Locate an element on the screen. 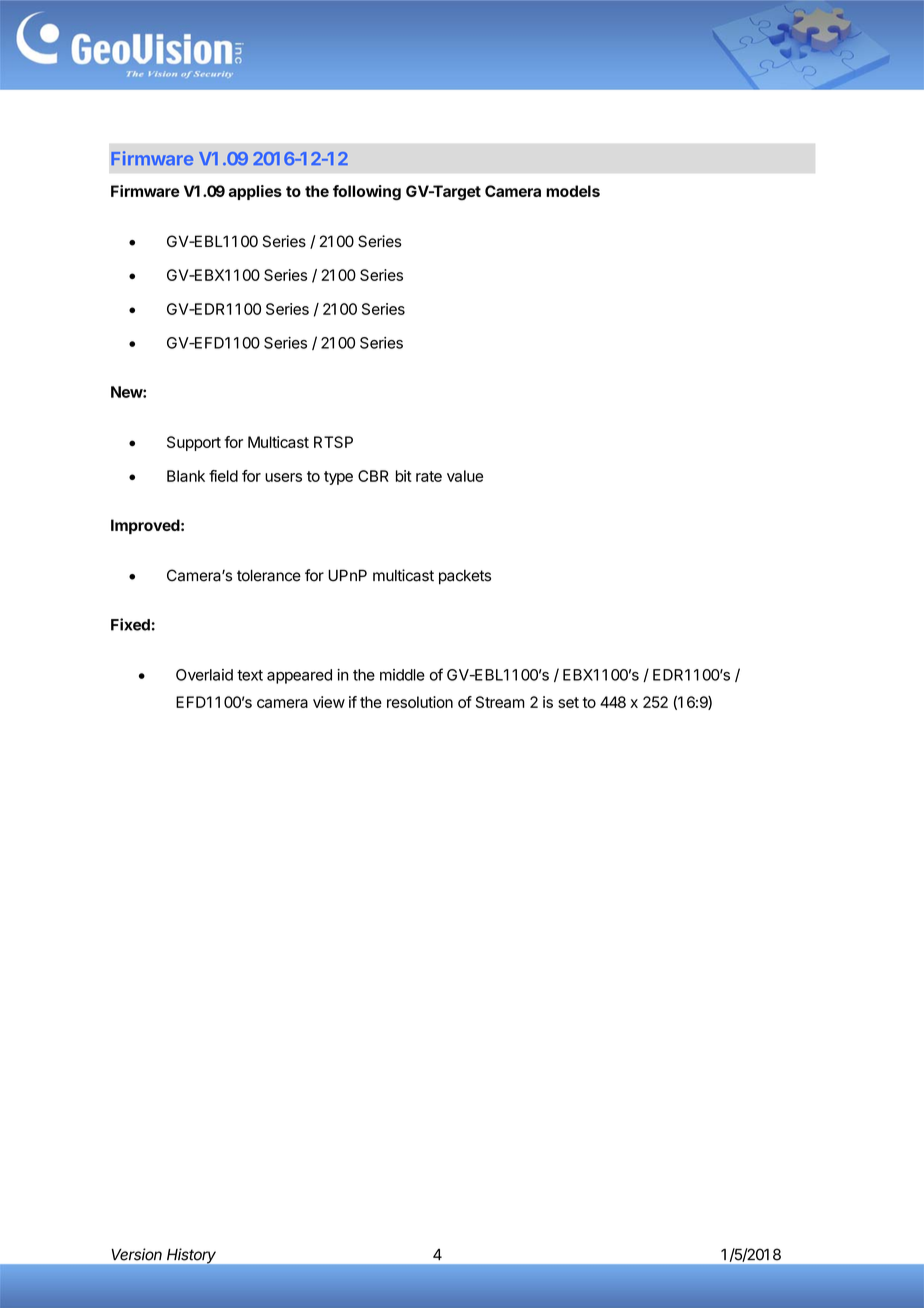  set is located at coordinates (568, 702).
